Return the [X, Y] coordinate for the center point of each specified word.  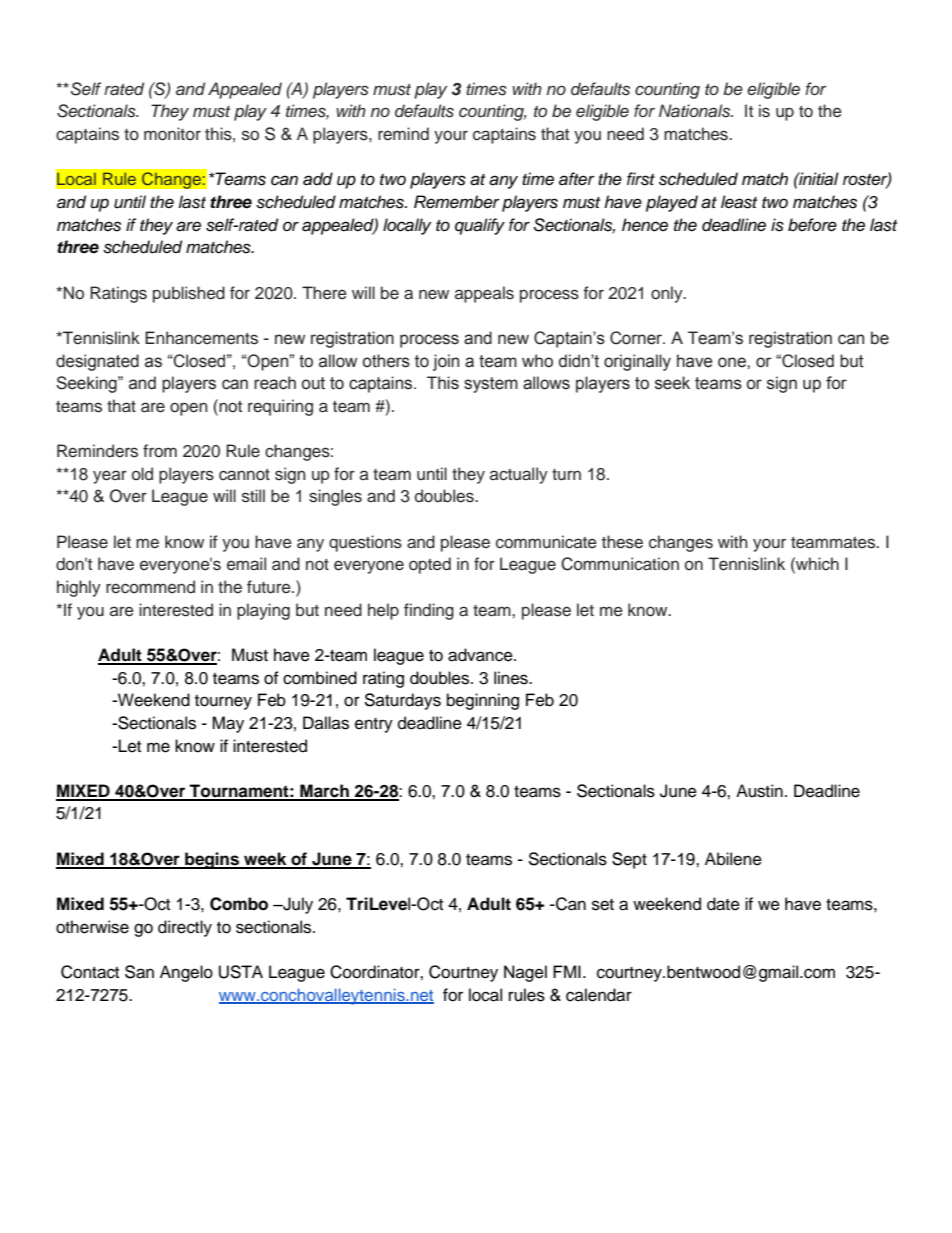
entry [374, 725]
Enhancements [201, 338]
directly [185, 928]
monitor [172, 134]
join [446, 362]
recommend [150, 587]
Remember [457, 202]
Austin [759, 791]
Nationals [696, 111]
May [228, 724]
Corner [637, 338]
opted [430, 565]
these [622, 542]
